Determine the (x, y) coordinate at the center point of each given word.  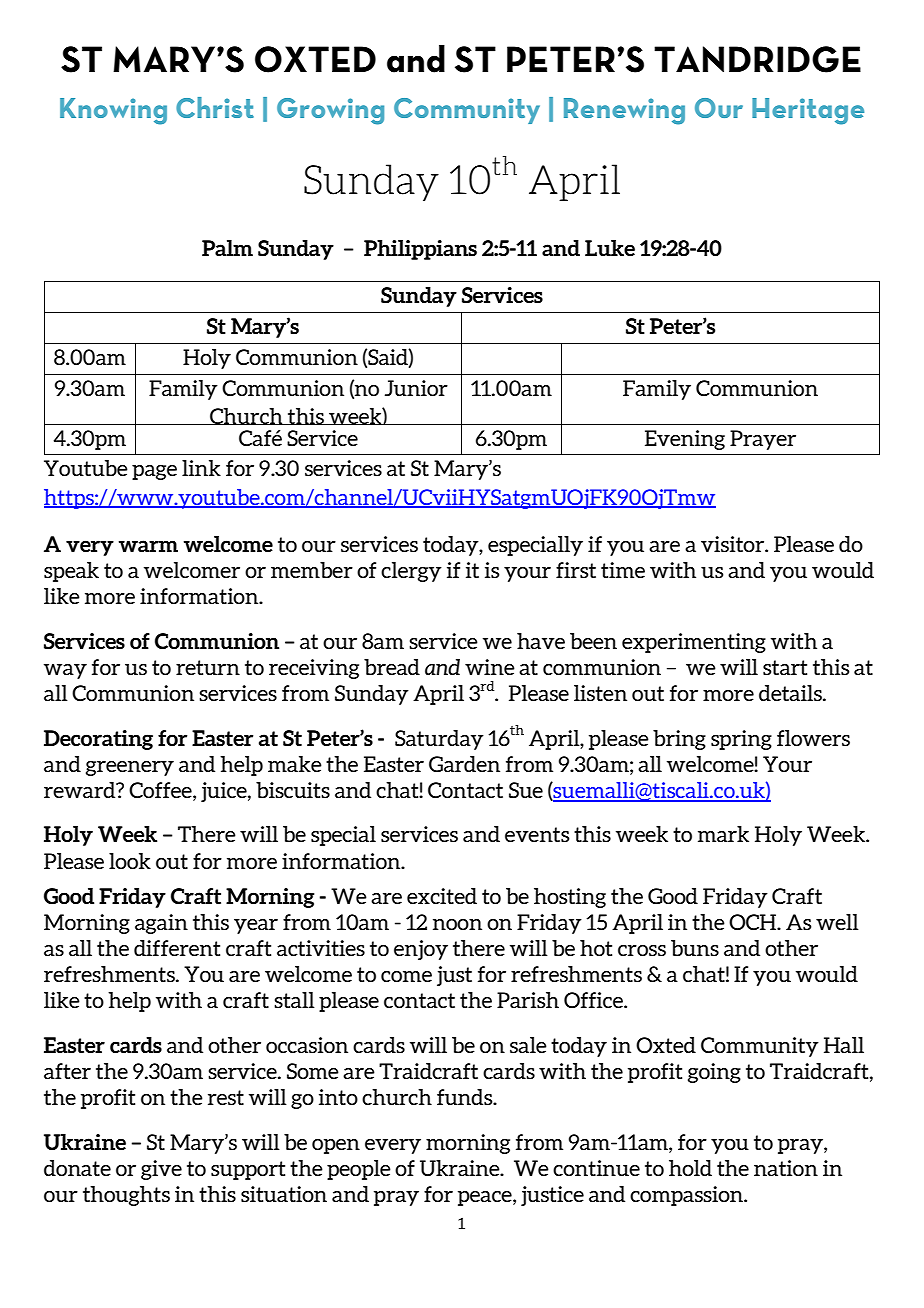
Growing (330, 111)
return (208, 667)
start (785, 667)
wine (490, 667)
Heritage (808, 111)
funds (466, 1097)
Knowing (113, 111)
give (161, 1170)
